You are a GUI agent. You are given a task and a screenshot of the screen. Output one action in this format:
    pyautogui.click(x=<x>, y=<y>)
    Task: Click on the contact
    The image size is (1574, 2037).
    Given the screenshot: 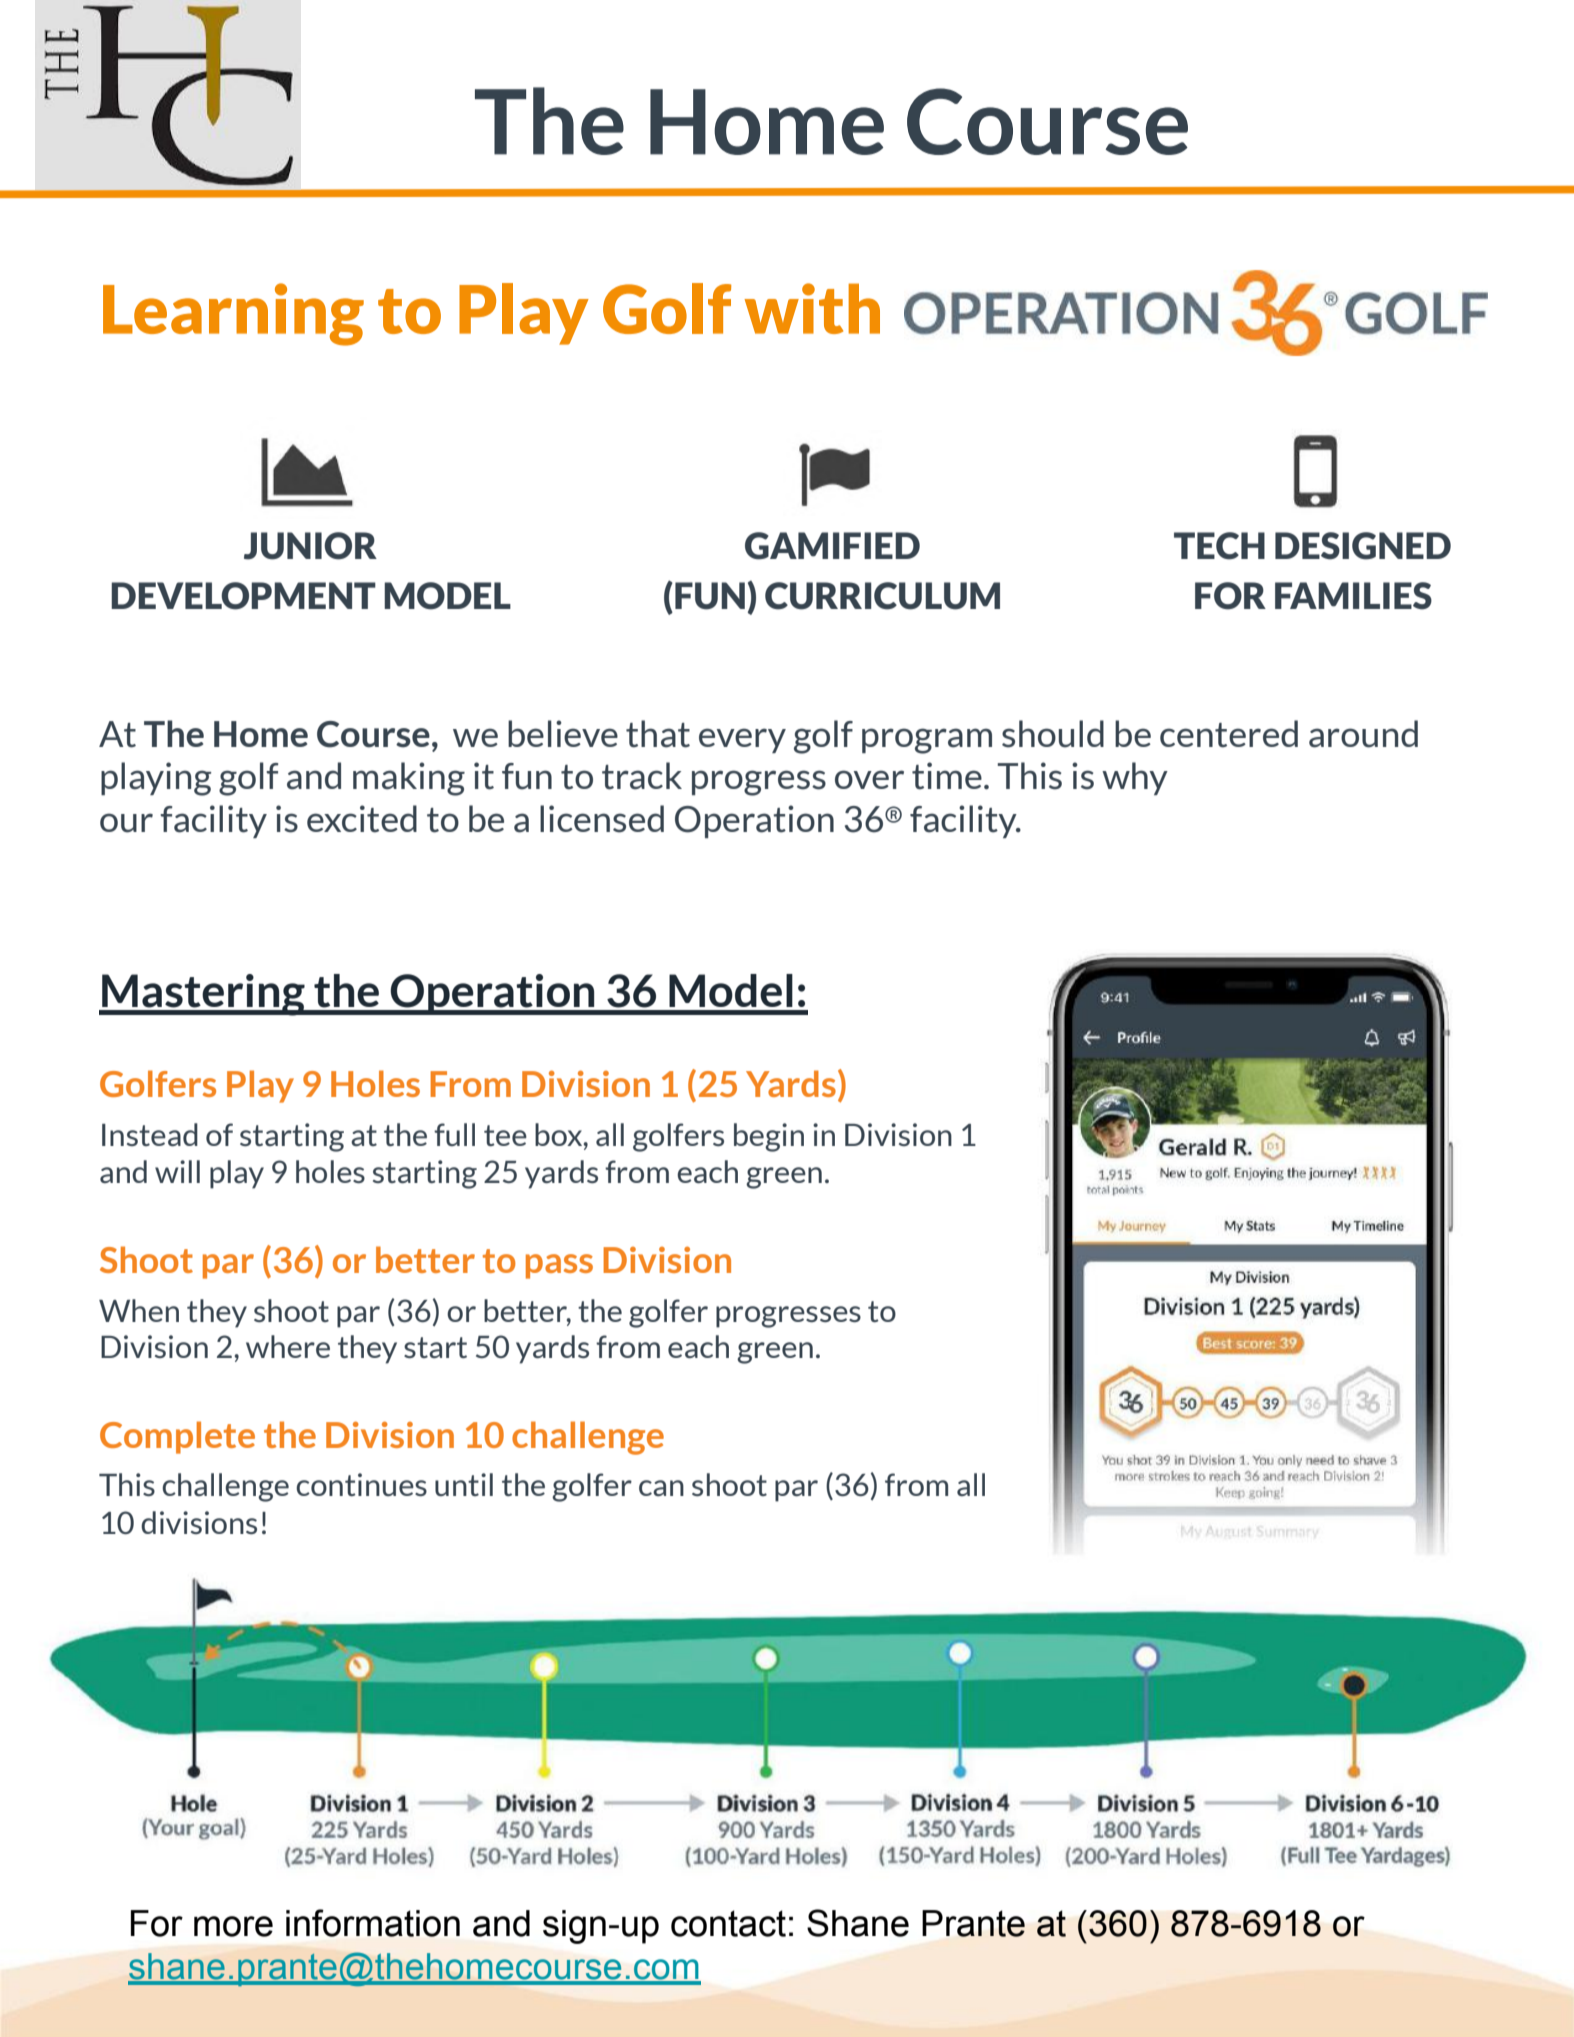 What is the action you would take?
    pyautogui.click(x=728, y=1923)
